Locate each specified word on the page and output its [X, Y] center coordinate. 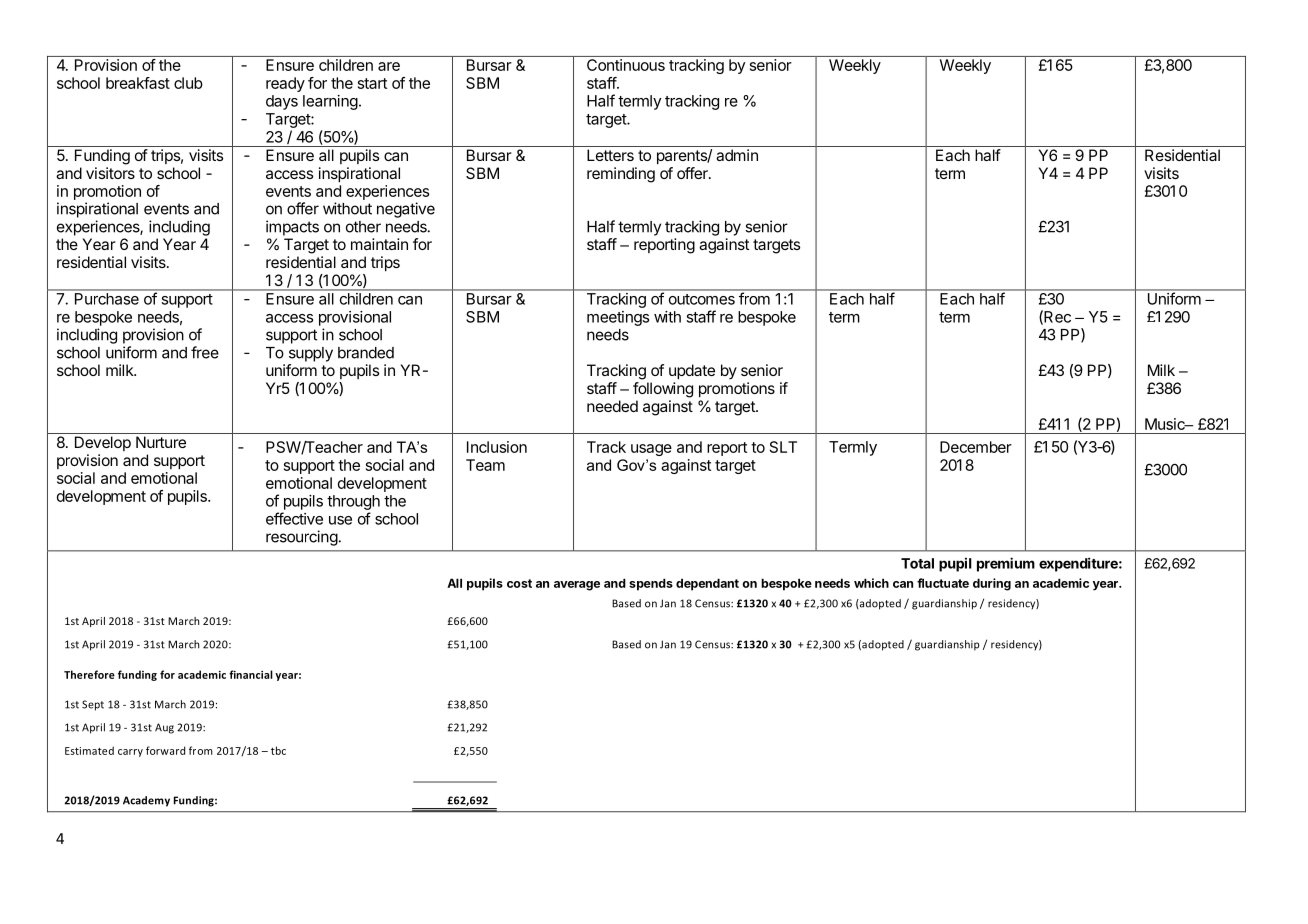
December [976, 447]
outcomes [702, 299]
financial [251, 674]
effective [294, 518]
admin [737, 155]
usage [651, 450]
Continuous [626, 65]
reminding [621, 175]
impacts [292, 228]
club [188, 83]
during [992, 584]
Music [1166, 424]
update [692, 371]
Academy [146, 801]
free [205, 352]
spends [651, 584]
